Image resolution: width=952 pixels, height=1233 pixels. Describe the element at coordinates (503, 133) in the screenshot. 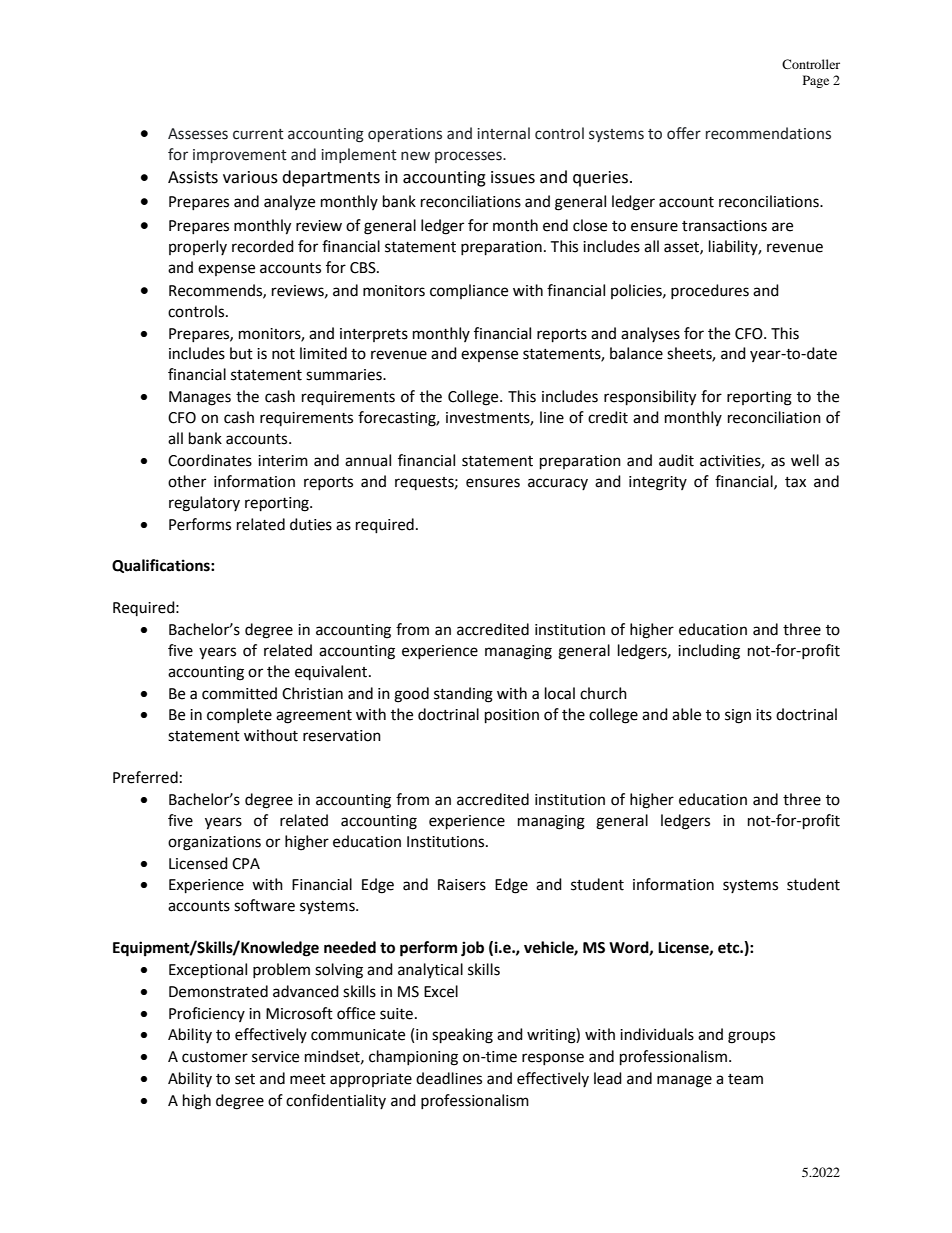

I see `internal` at that location.
